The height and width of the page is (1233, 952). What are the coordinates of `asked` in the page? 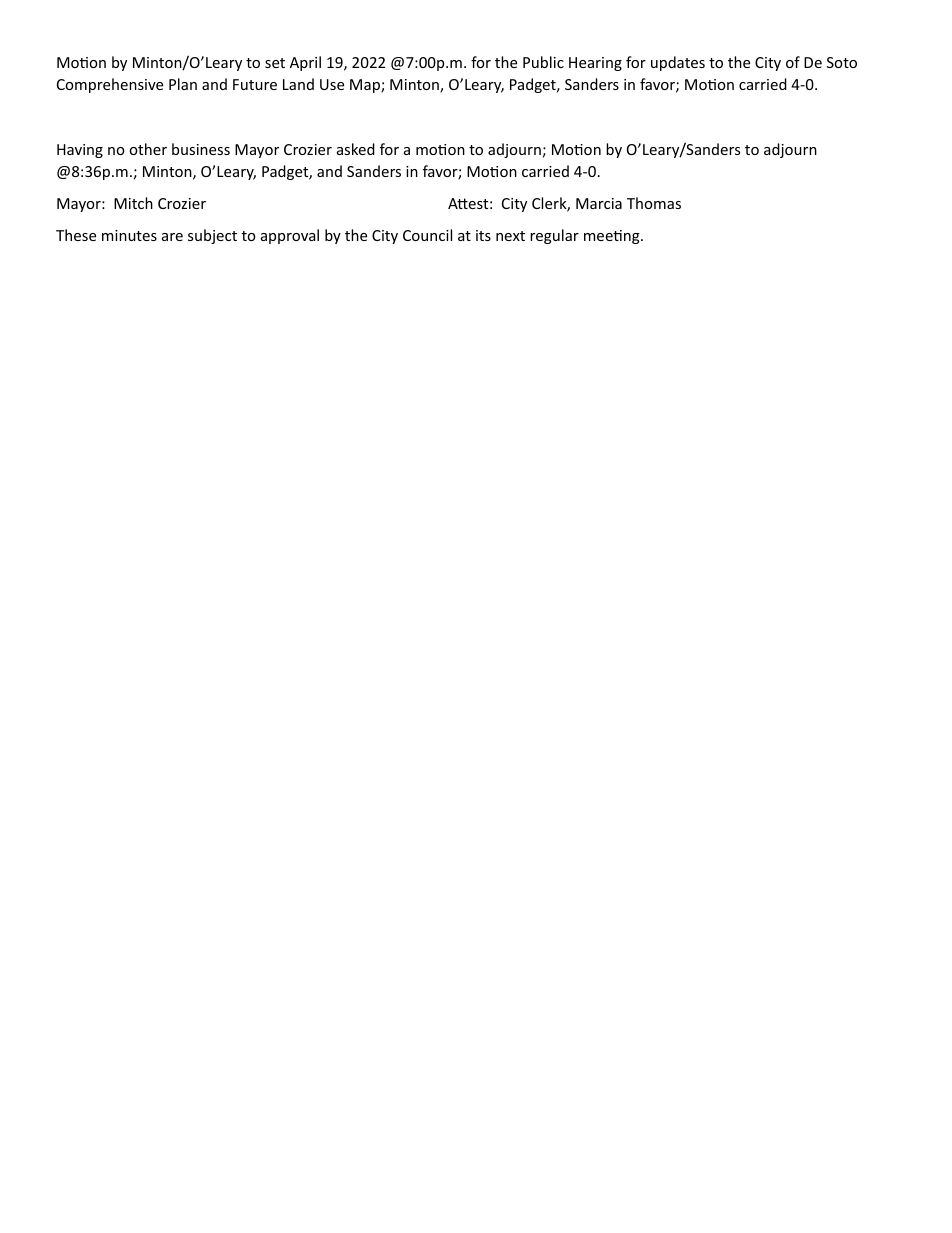 It's located at (356, 149).
